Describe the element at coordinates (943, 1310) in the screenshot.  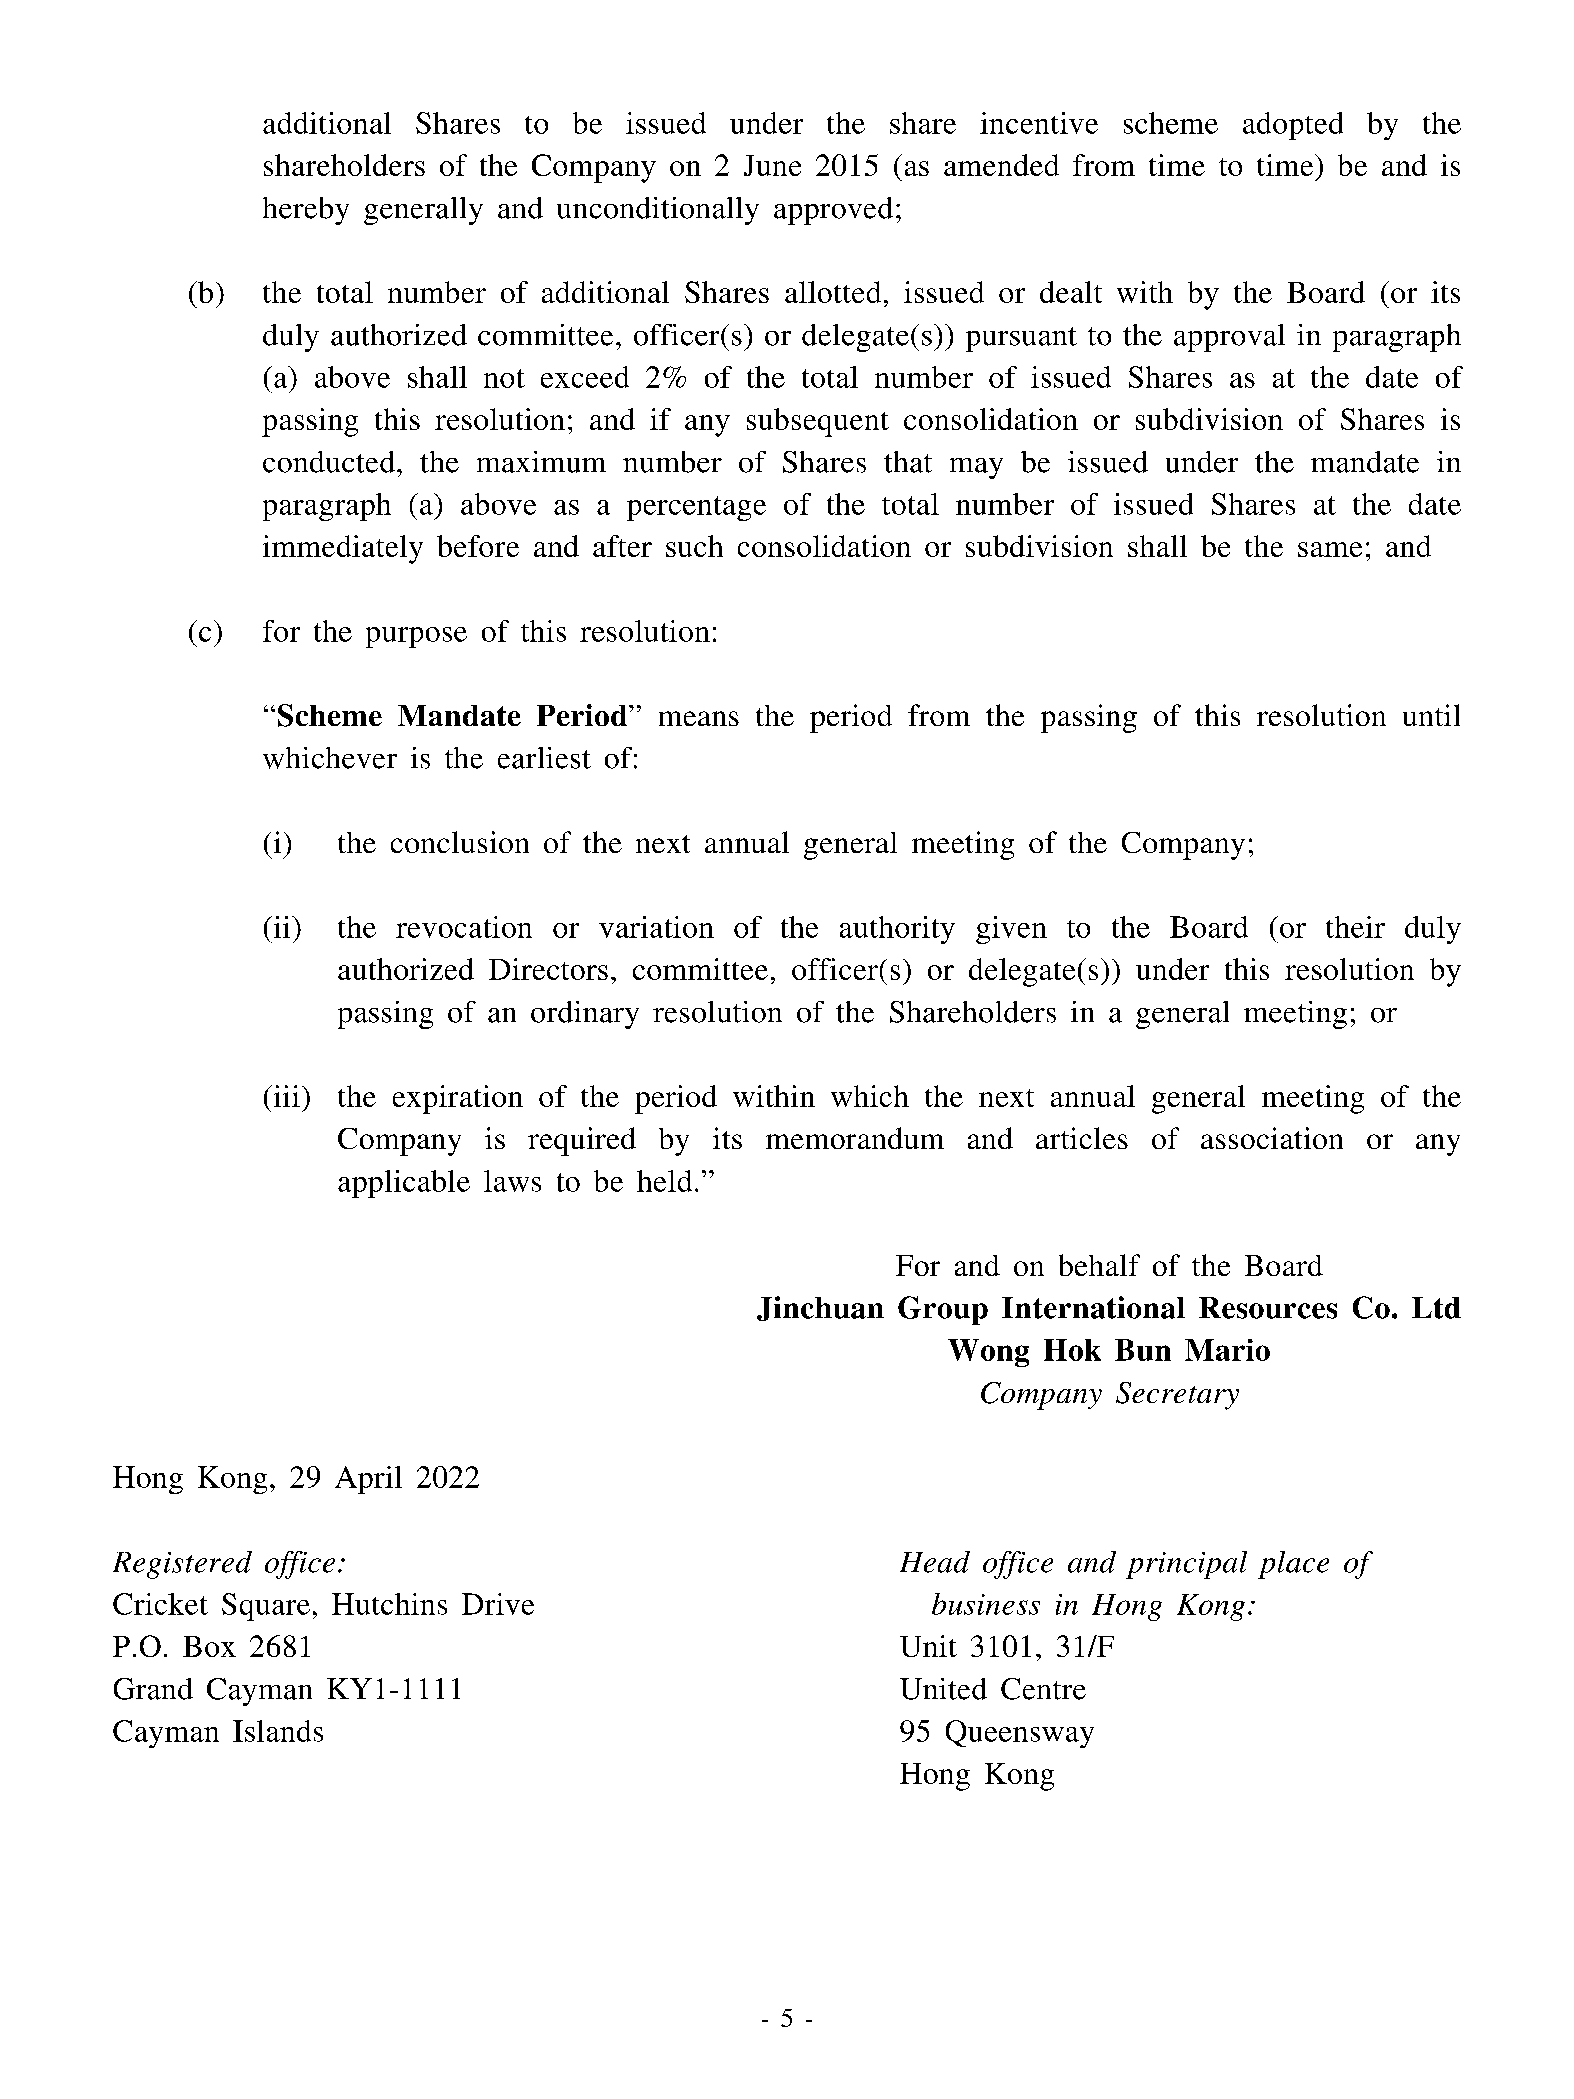
I see `Group` at that location.
